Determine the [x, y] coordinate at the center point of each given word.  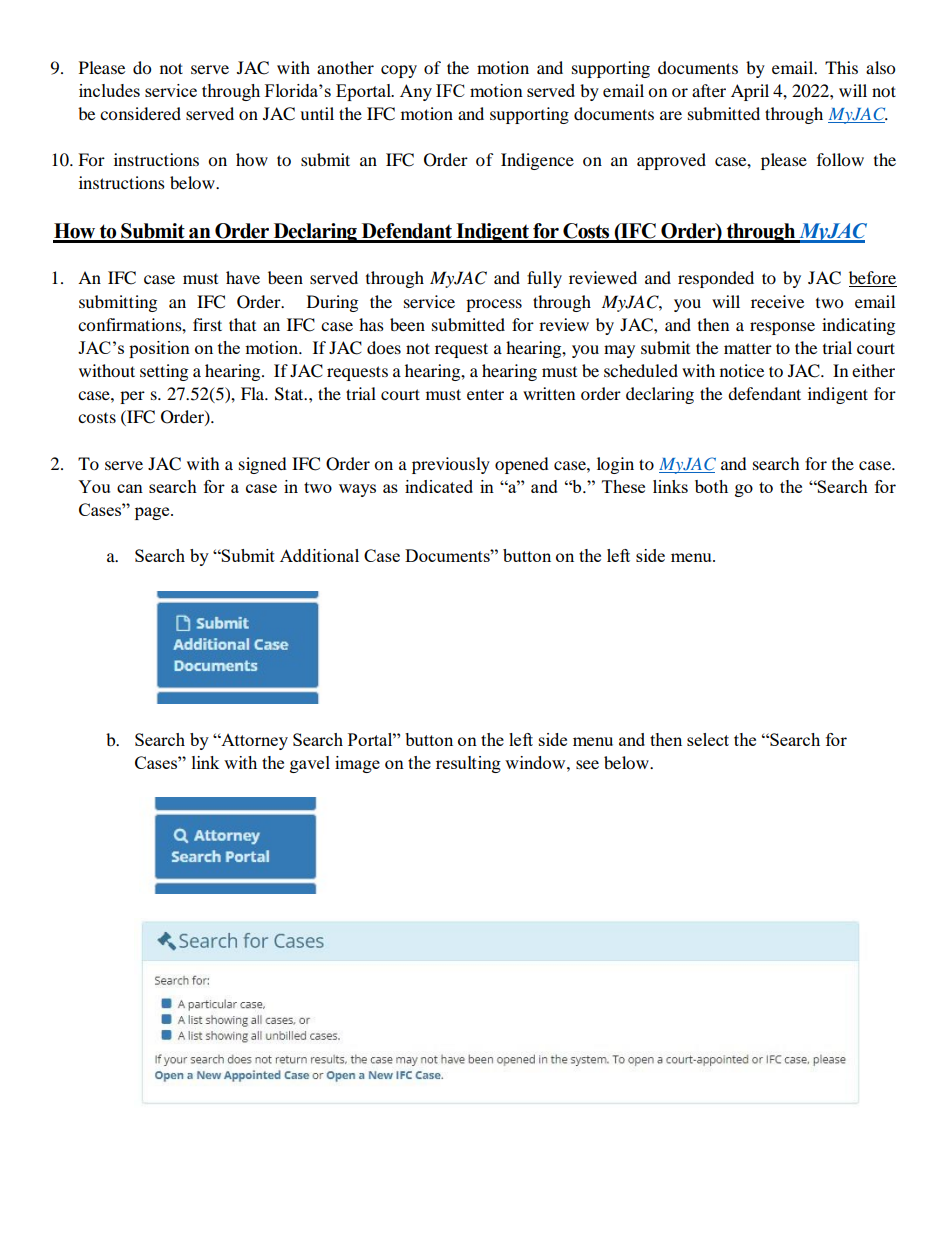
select [708, 739]
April [750, 92]
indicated [439, 486]
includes [109, 90]
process [494, 305]
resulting [468, 764]
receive [777, 301]
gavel [310, 764]
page [153, 513]
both [711, 486]
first [207, 324]
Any [416, 92]
